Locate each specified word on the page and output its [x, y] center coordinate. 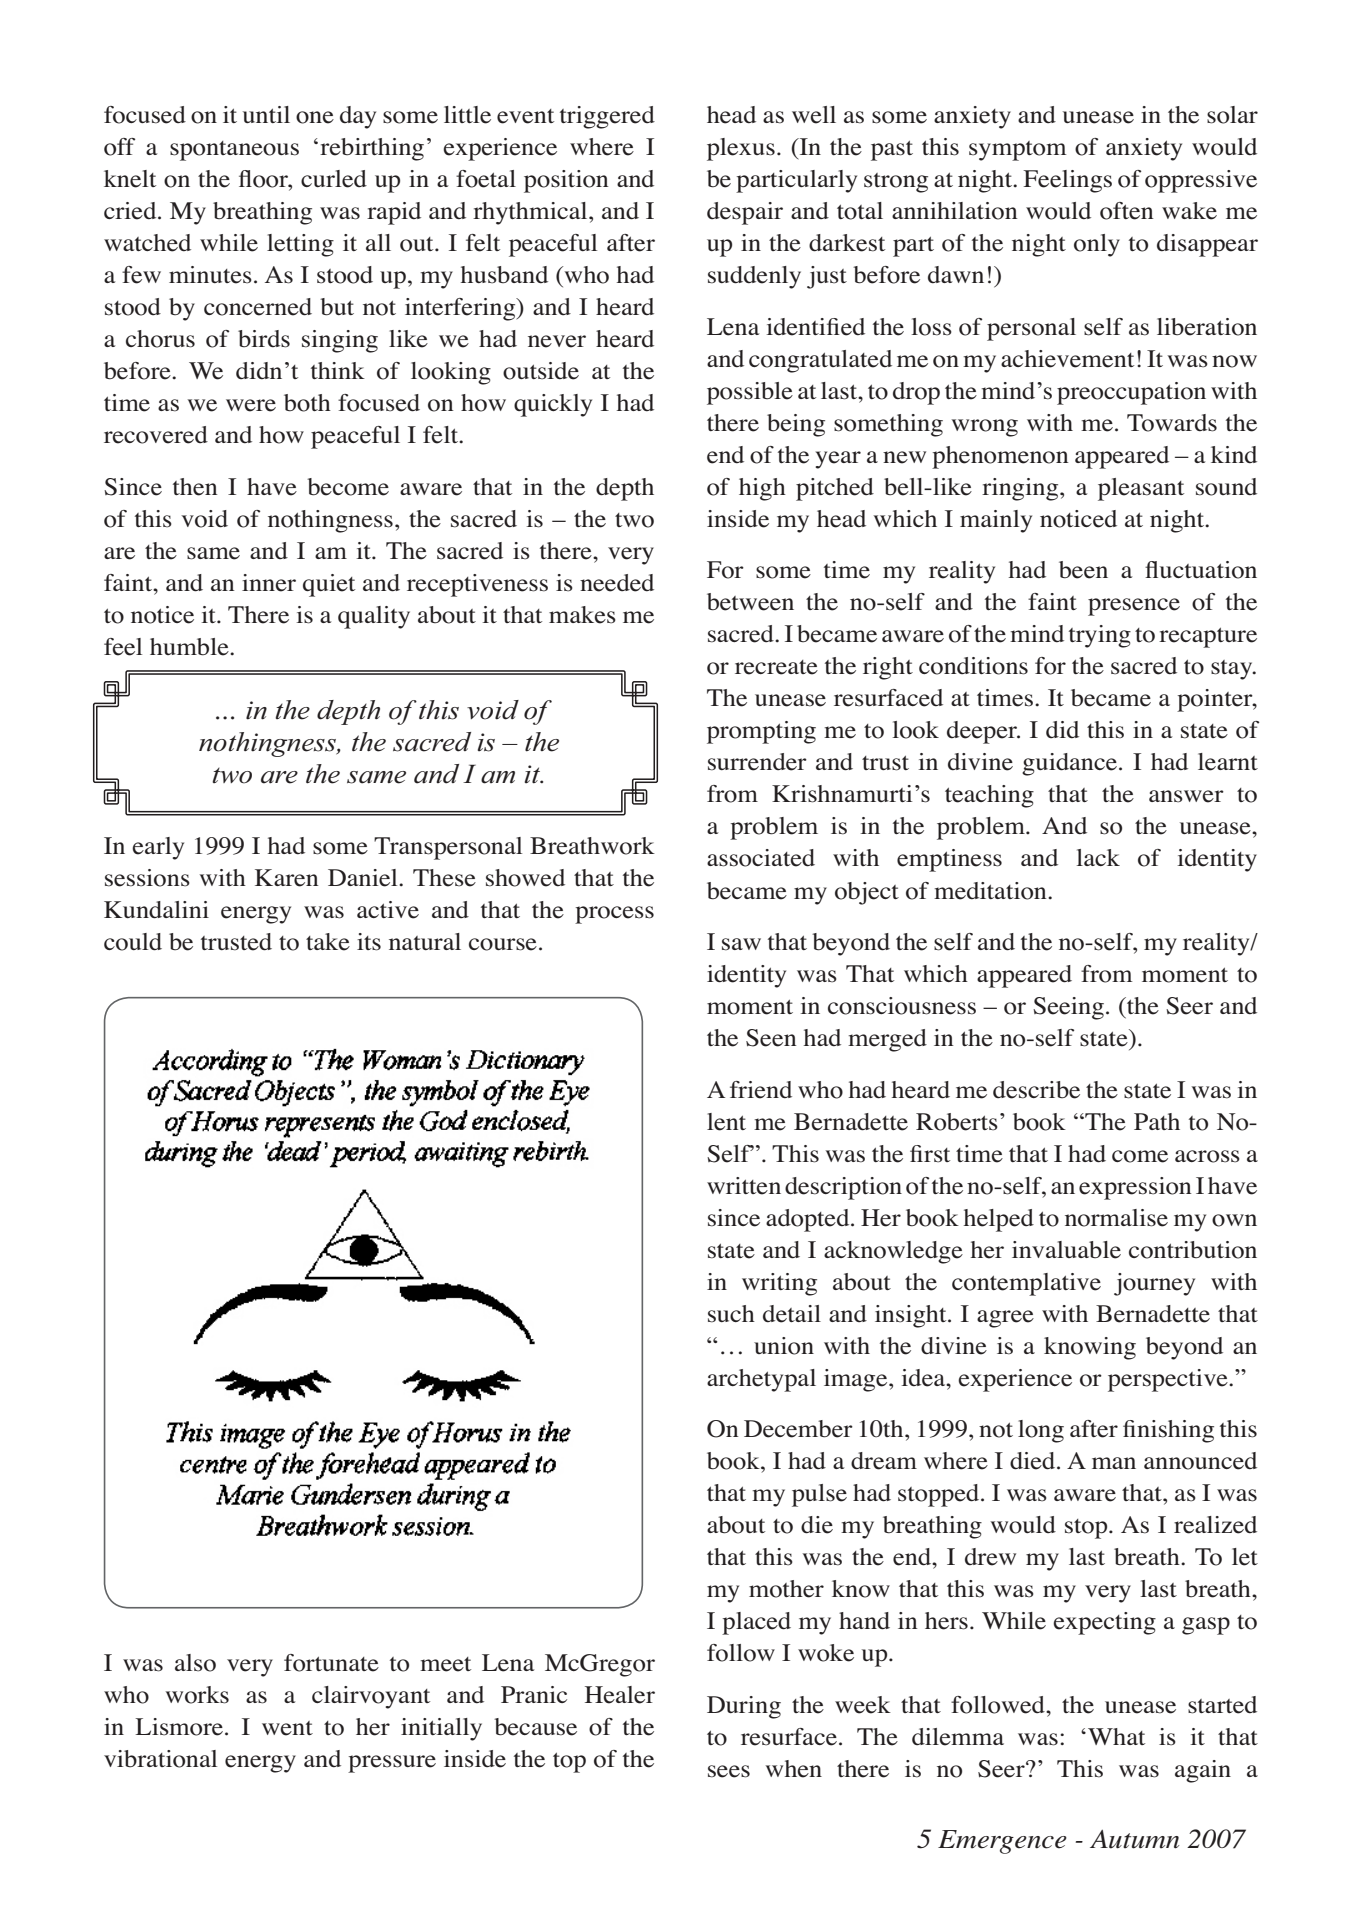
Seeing [1068, 1008]
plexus [741, 149]
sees [729, 1771]
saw [741, 944]
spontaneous [234, 151]
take [328, 942]
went [287, 1728]
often [1127, 211]
